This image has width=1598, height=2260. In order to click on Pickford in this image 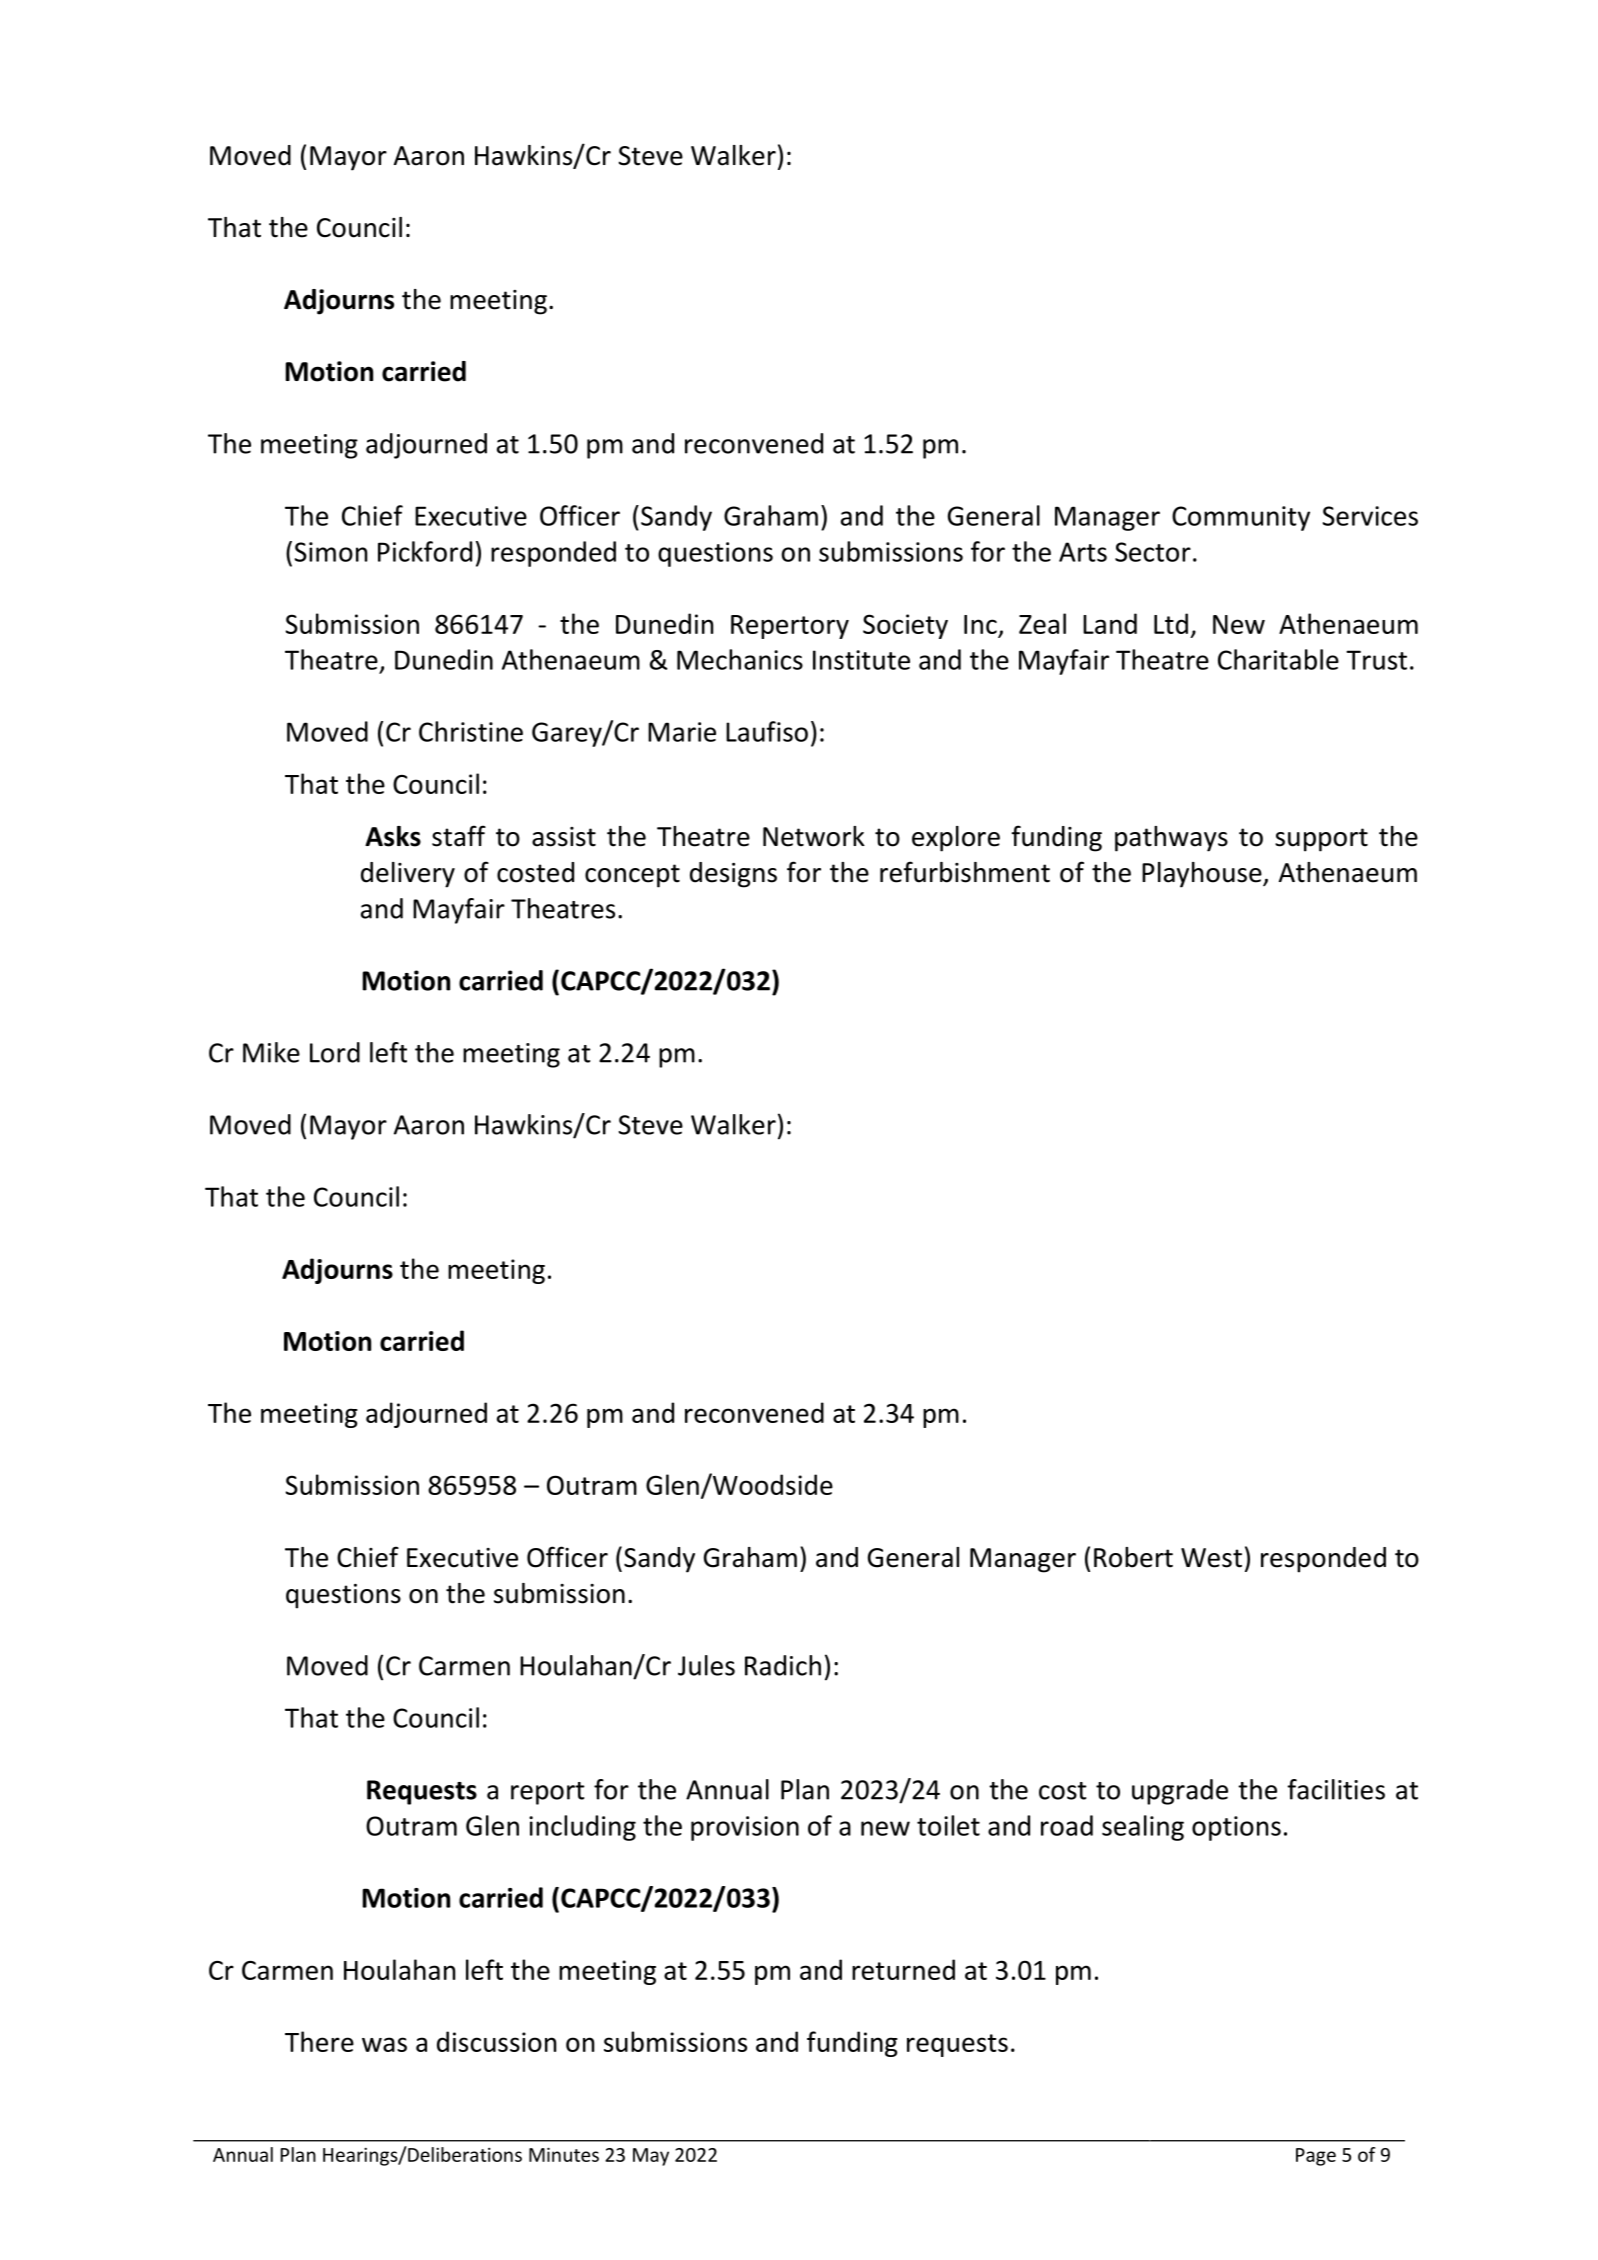, I will do `click(425, 551)`.
